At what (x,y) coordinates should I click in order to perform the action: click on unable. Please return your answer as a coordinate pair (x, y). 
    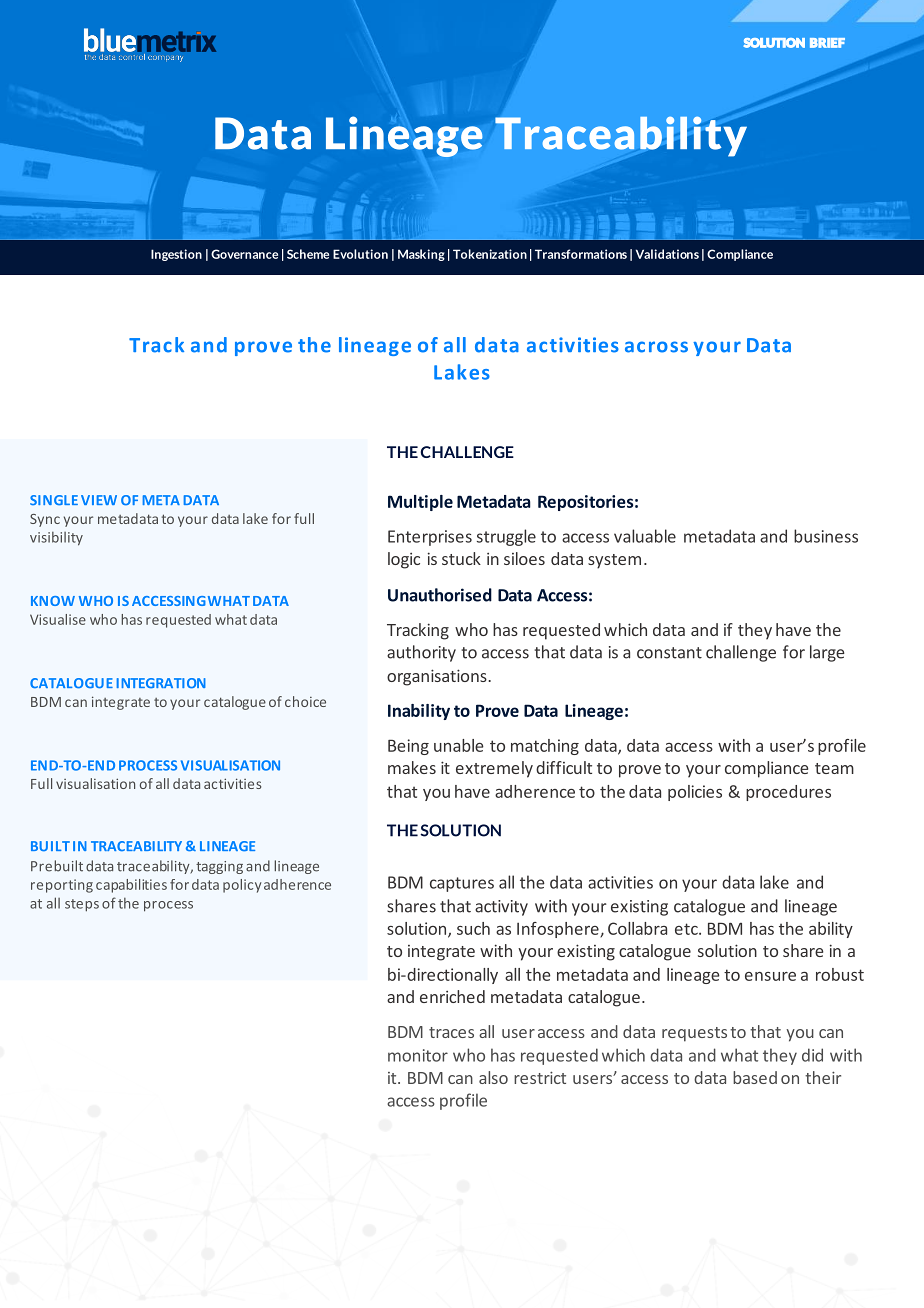
    Looking at the image, I should click on (459, 745).
